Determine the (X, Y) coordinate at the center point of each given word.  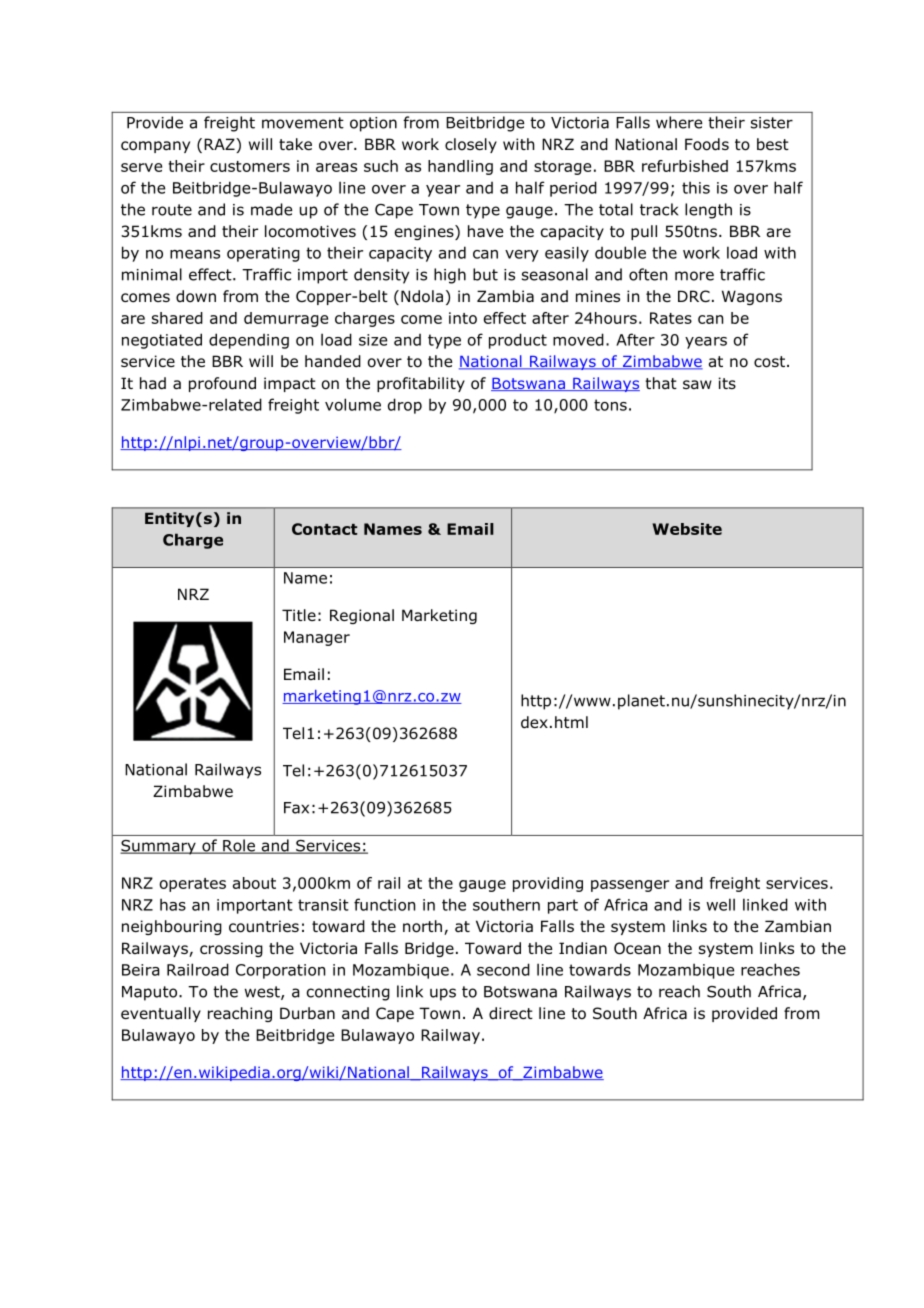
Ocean (637, 948)
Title (299, 615)
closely (471, 145)
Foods (707, 144)
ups (443, 994)
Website (687, 529)
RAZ (220, 145)
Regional (362, 616)
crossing (231, 949)
